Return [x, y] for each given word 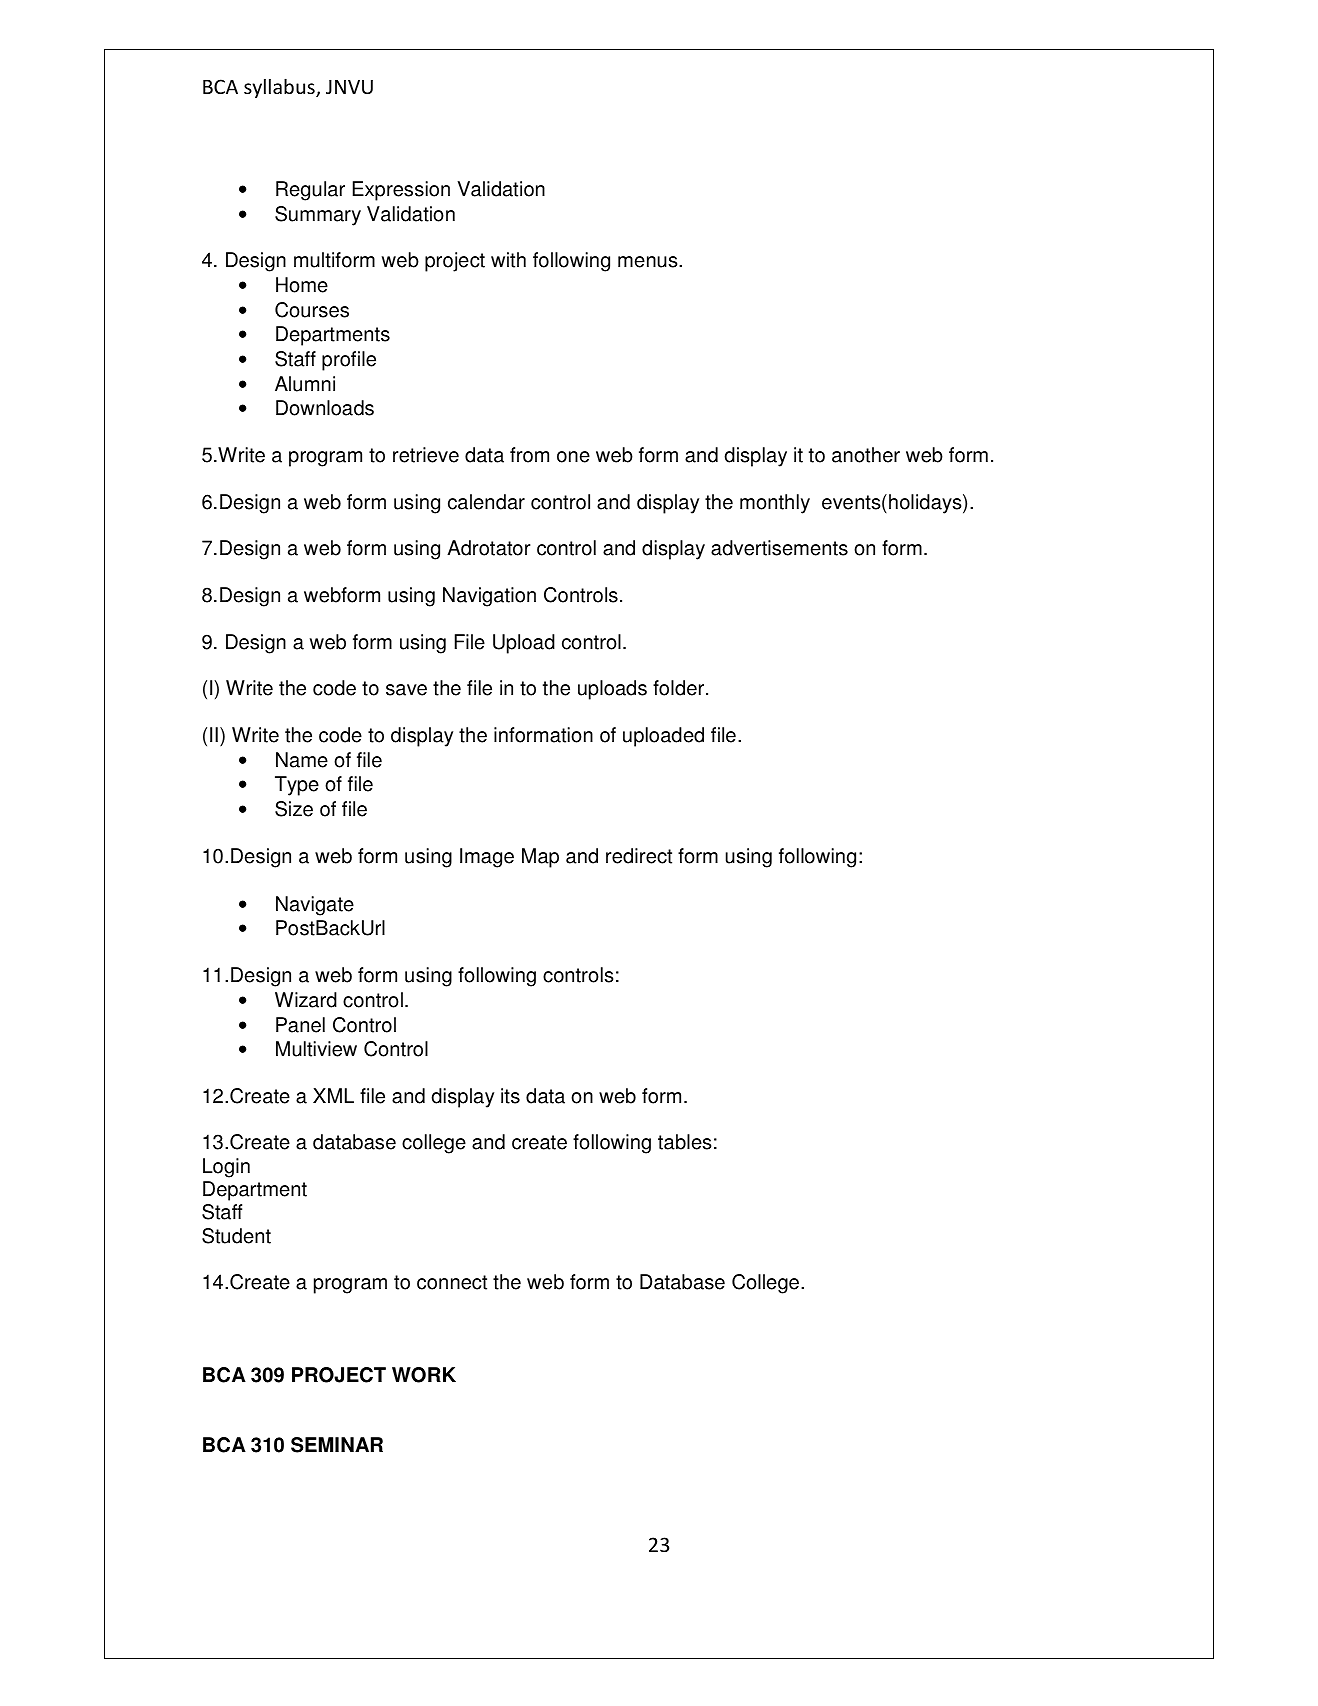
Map [540, 858]
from [529, 455]
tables [684, 1142]
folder [678, 688]
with [508, 260]
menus [649, 262]
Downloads [325, 408]
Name [302, 760]
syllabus [280, 88]
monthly [775, 504]
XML [333, 1095]
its [510, 1096]
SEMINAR [337, 1445]
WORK [424, 1375]
